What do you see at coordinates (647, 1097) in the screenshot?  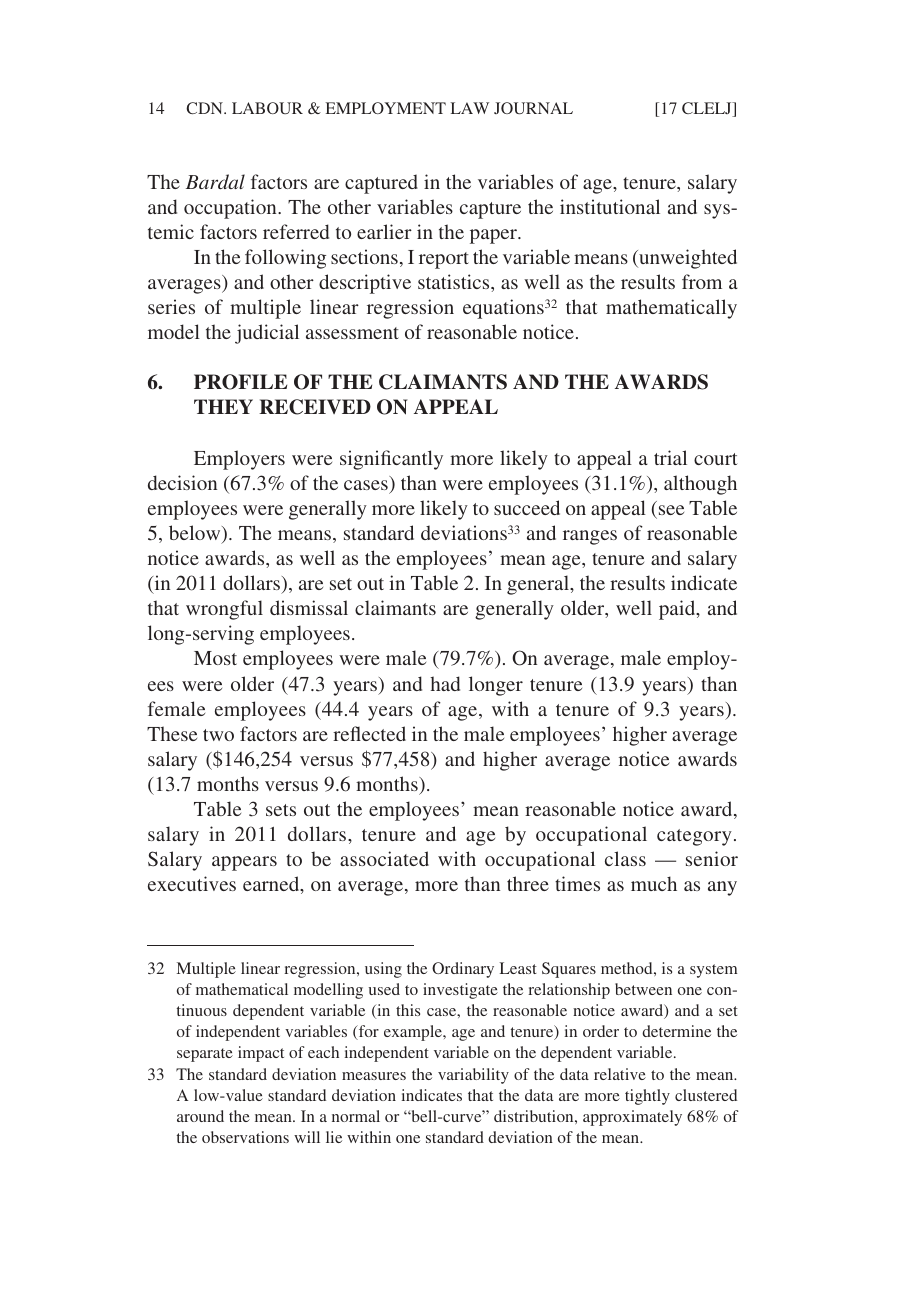 I see `tightly` at bounding box center [647, 1097].
